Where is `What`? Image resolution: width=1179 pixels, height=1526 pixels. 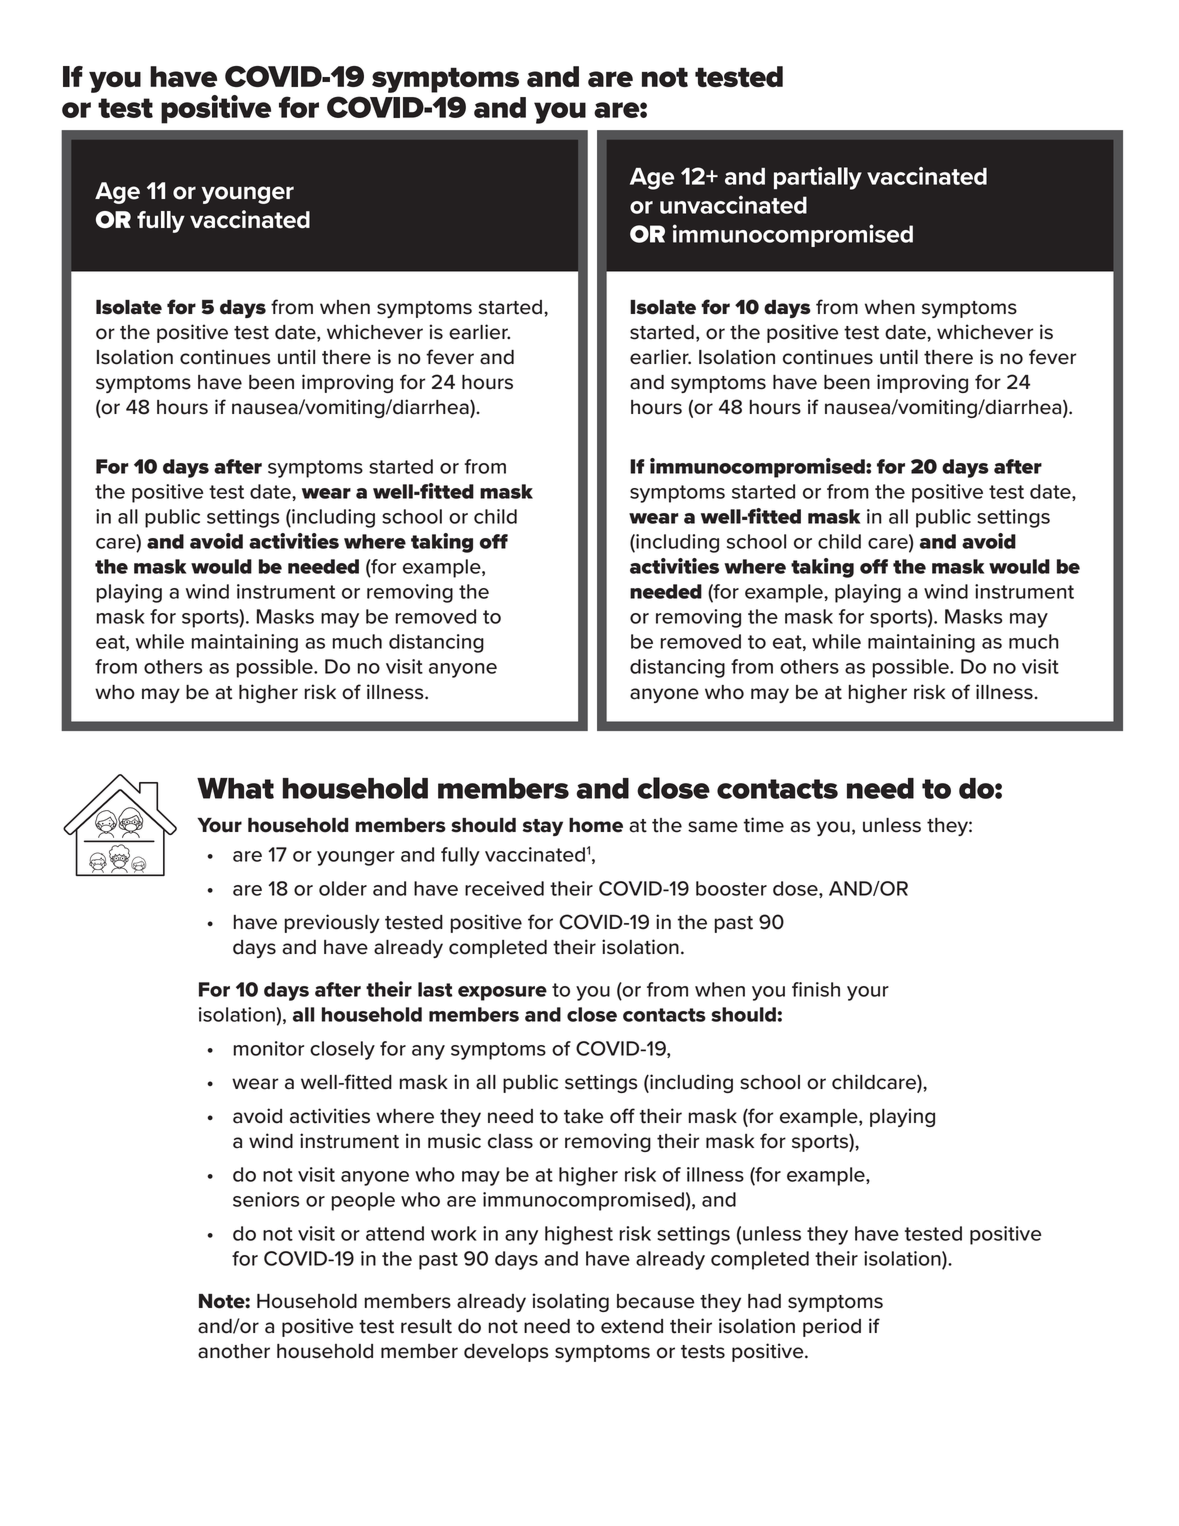 What is located at coordinates (235, 788).
